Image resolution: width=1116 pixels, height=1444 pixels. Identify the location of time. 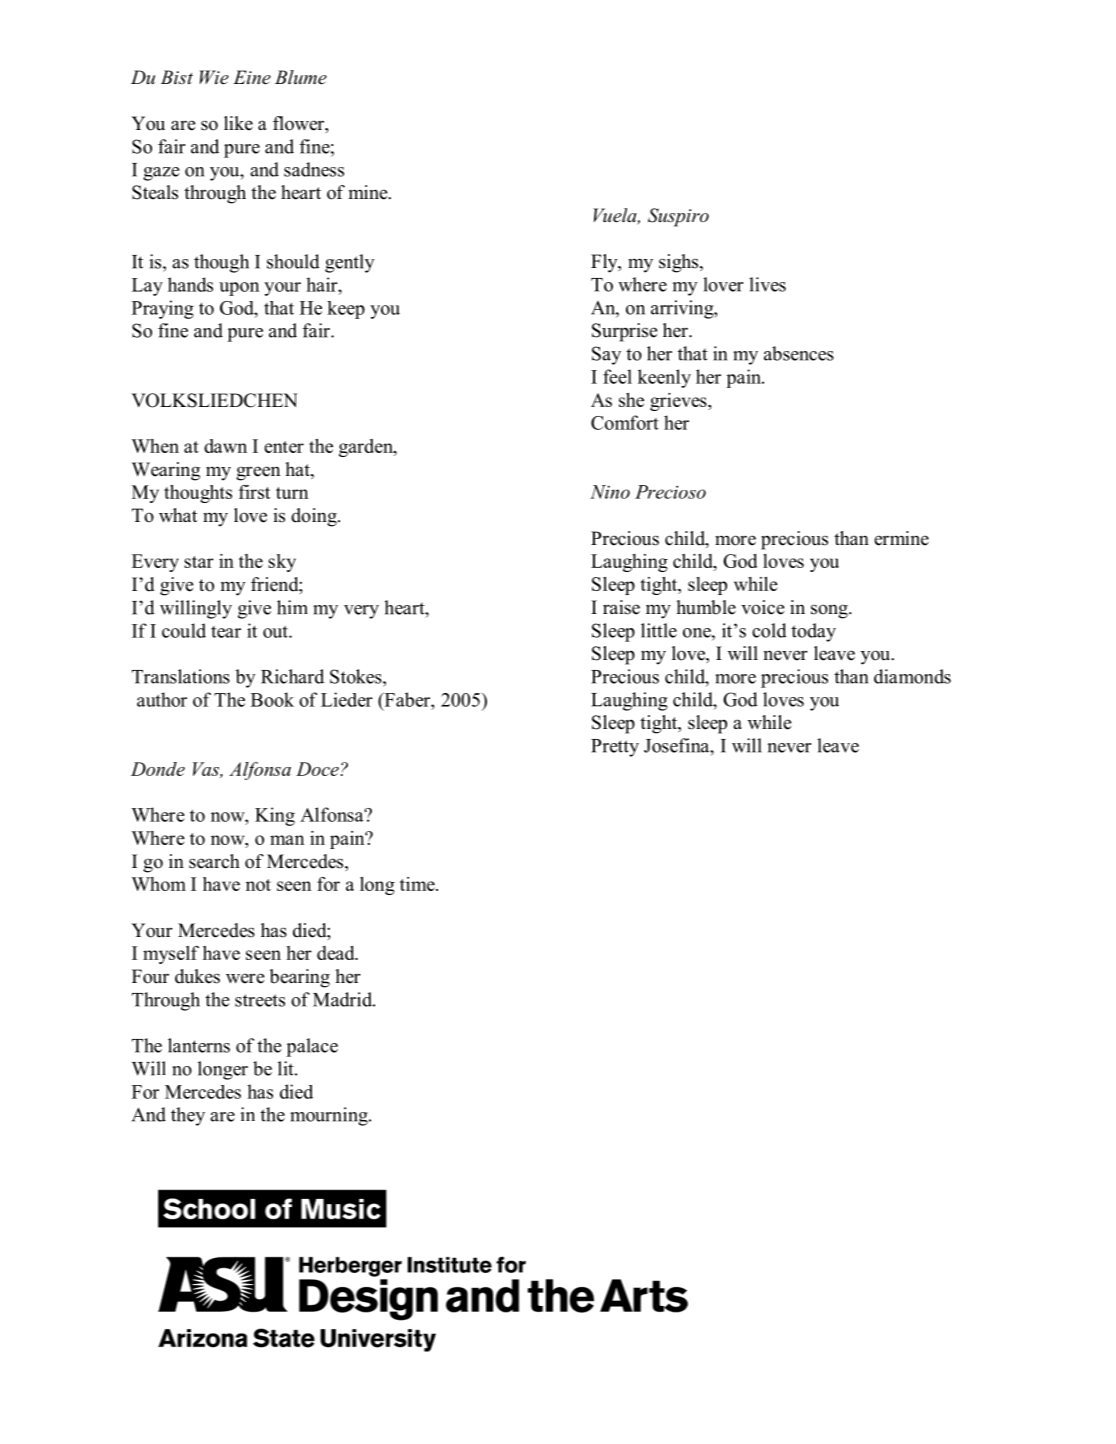
(418, 884).
